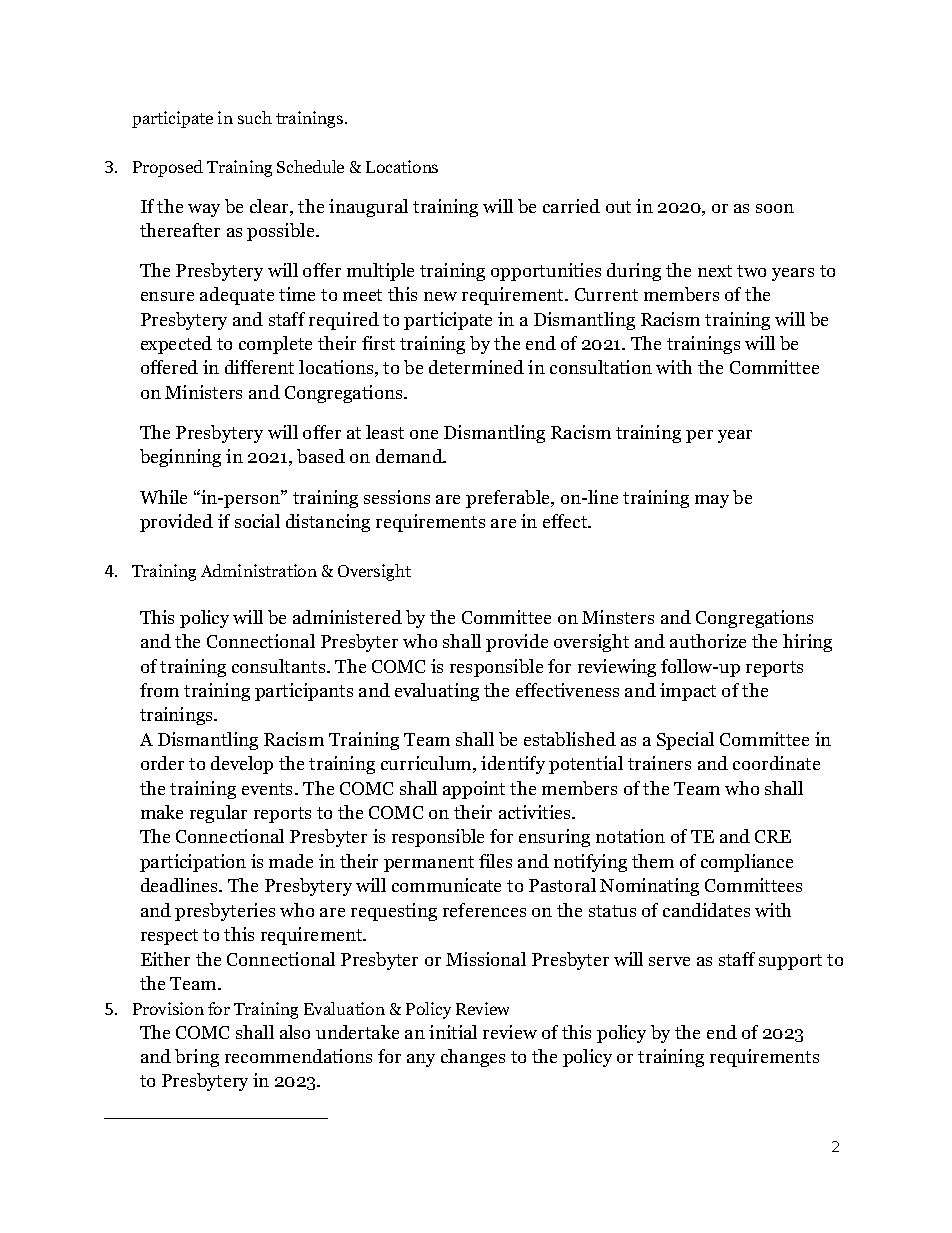  What do you see at coordinates (509, 499) in the screenshot?
I see `preferable` at bounding box center [509, 499].
